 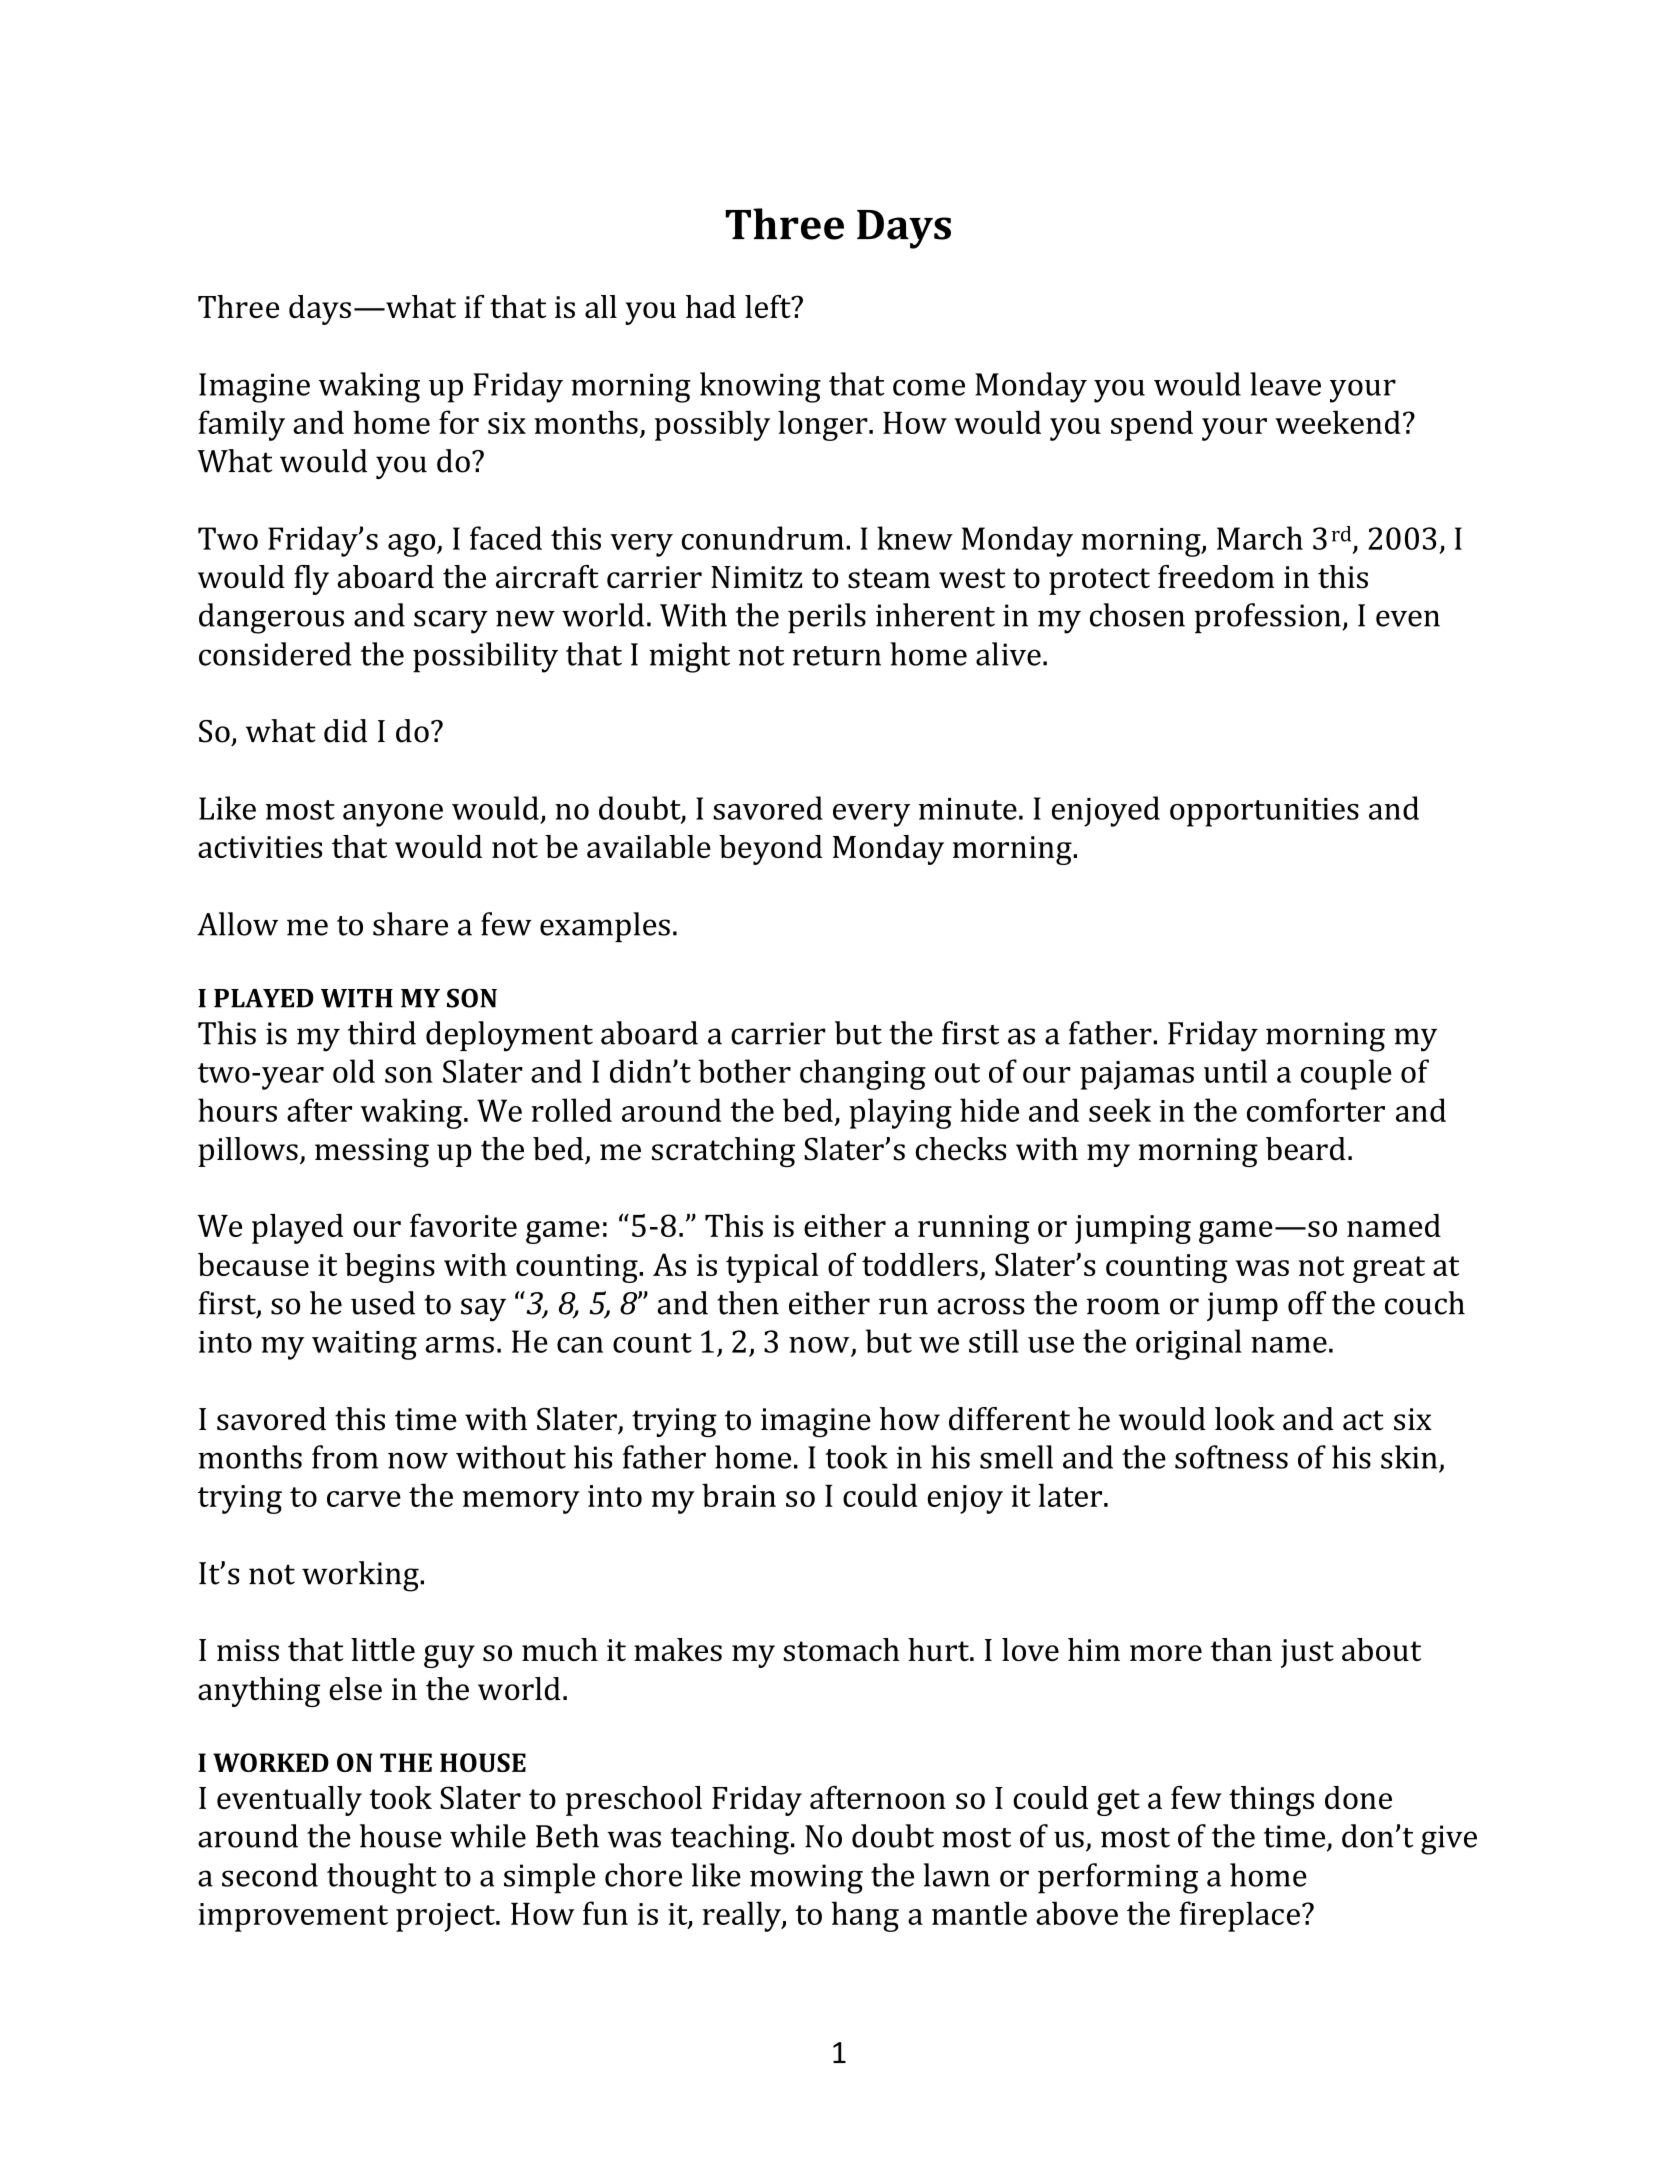 What do you see at coordinates (364, 1345) in the document?
I see `waiting` at bounding box center [364, 1345].
